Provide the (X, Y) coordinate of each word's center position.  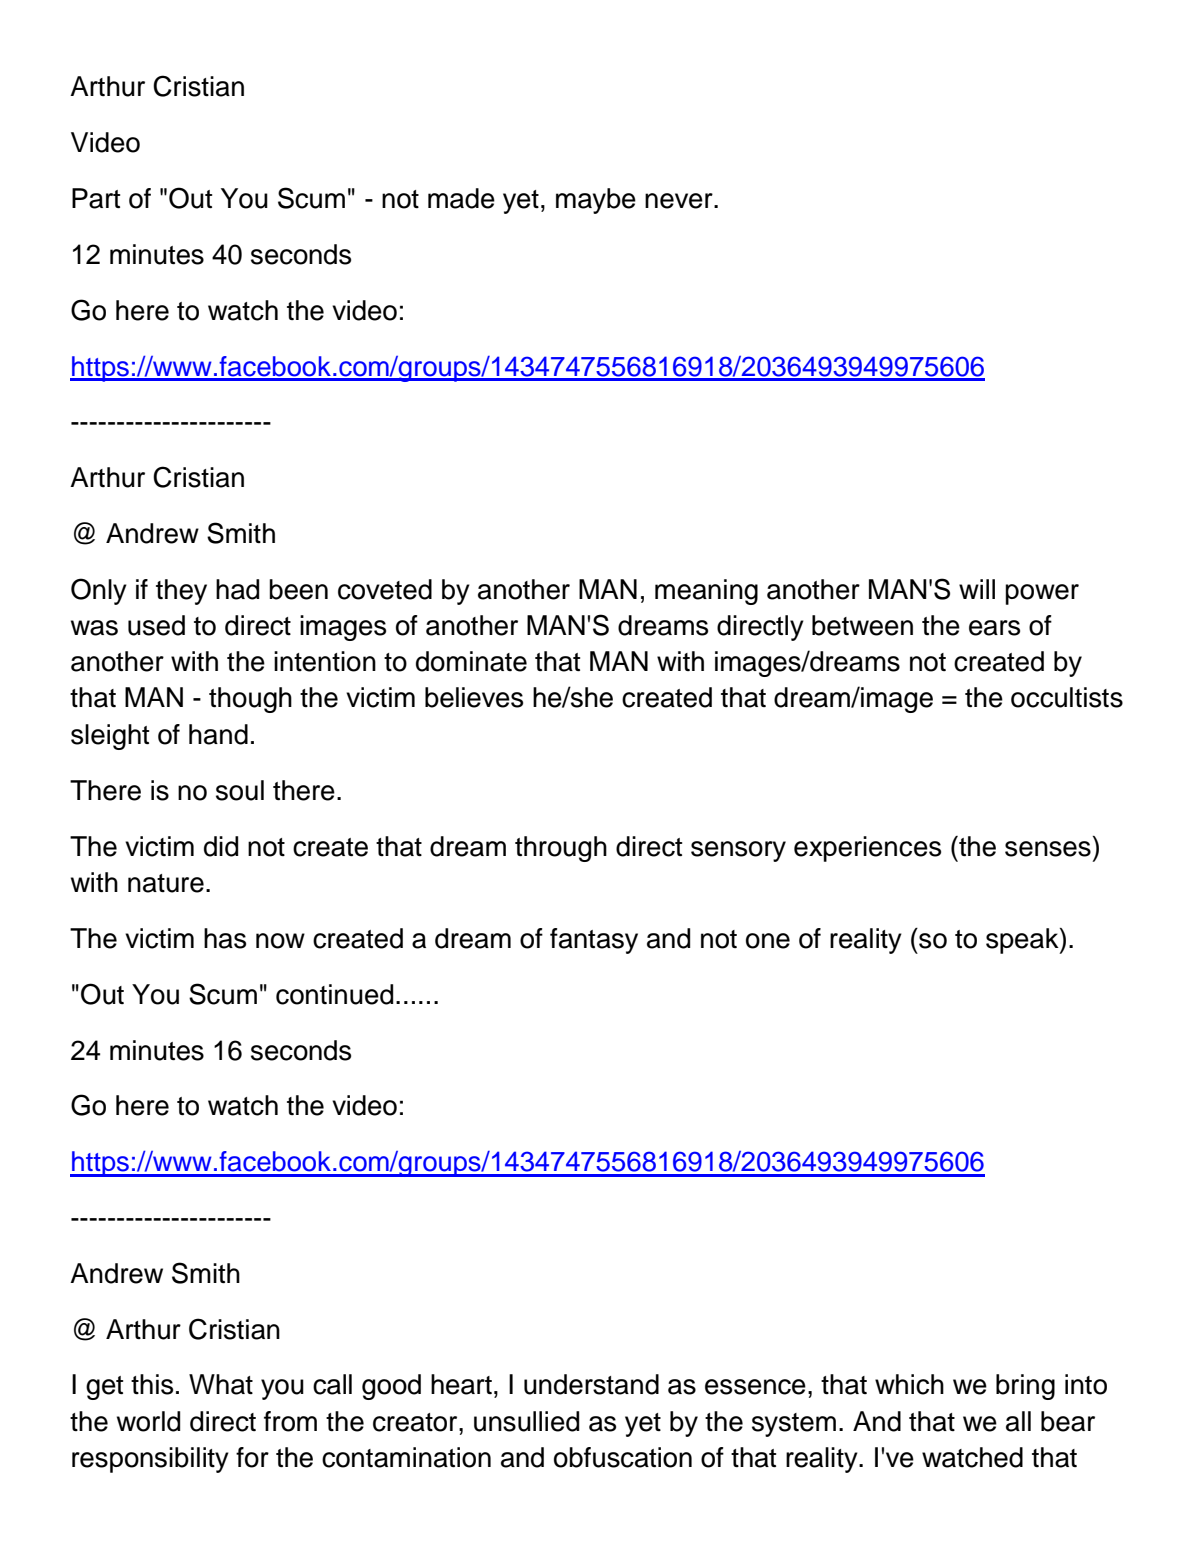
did (221, 846)
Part (96, 198)
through (561, 849)
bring (1025, 1387)
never (680, 201)
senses (1048, 849)
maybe (596, 201)
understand (591, 1384)
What (221, 1384)
